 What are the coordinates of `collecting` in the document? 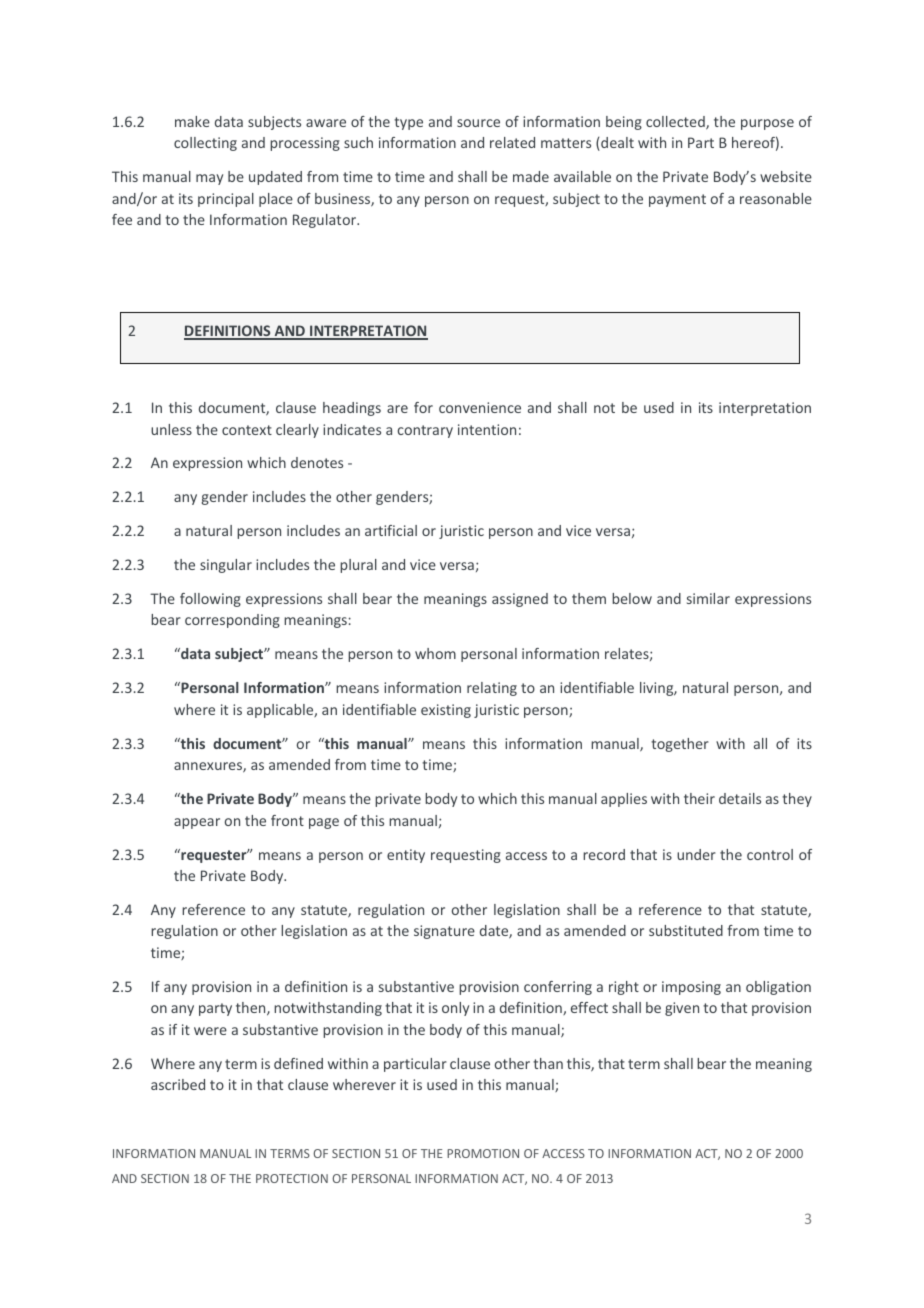 It's located at (205, 144).
